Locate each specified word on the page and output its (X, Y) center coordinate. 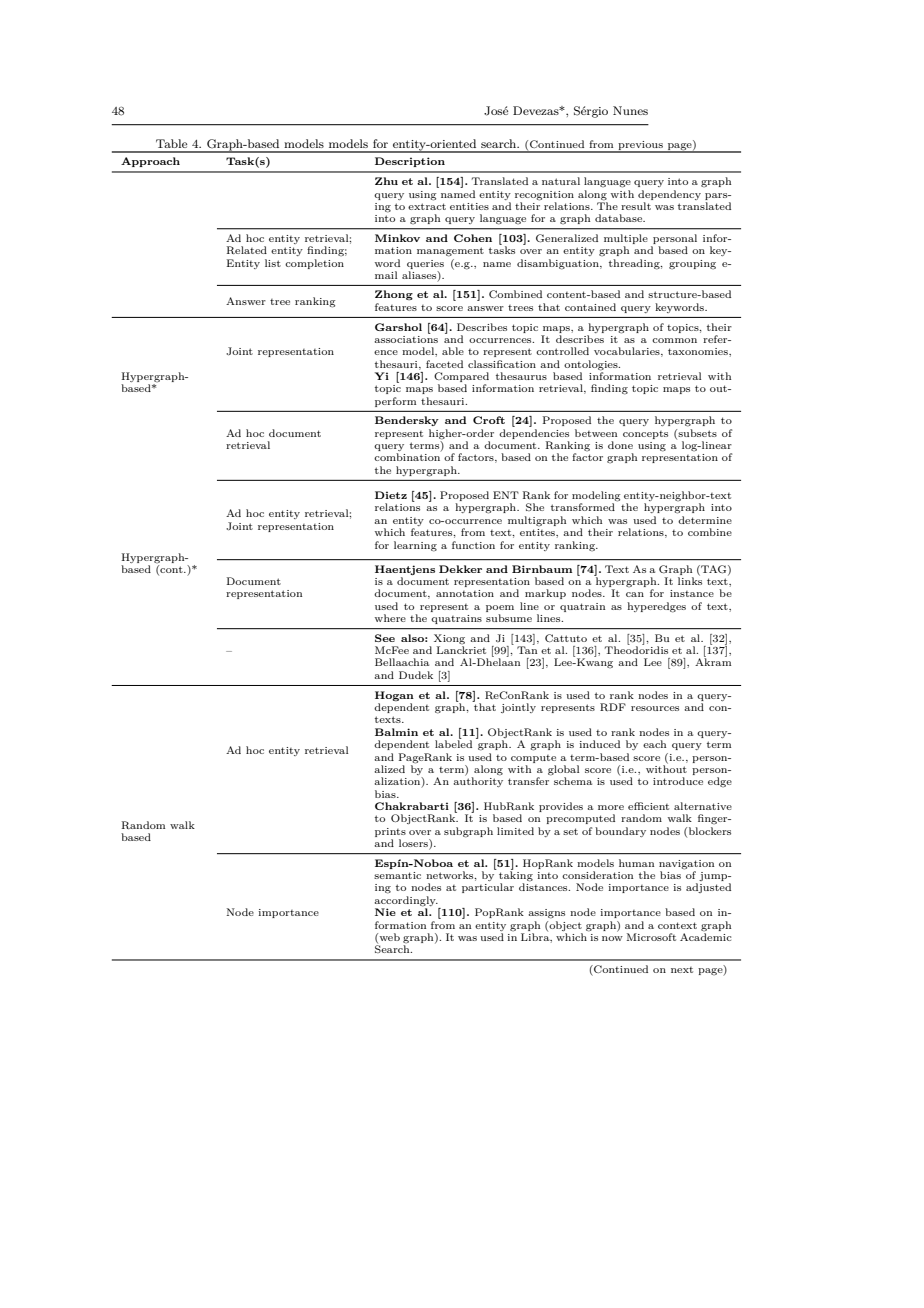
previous (640, 146)
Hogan (394, 696)
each (654, 744)
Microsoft (651, 937)
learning (415, 546)
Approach (150, 162)
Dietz (391, 495)
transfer (529, 780)
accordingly (406, 902)
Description (410, 162)
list (273, 263)
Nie (385, 912)
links (690, 580)
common (674, 340)
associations (406, 338)
